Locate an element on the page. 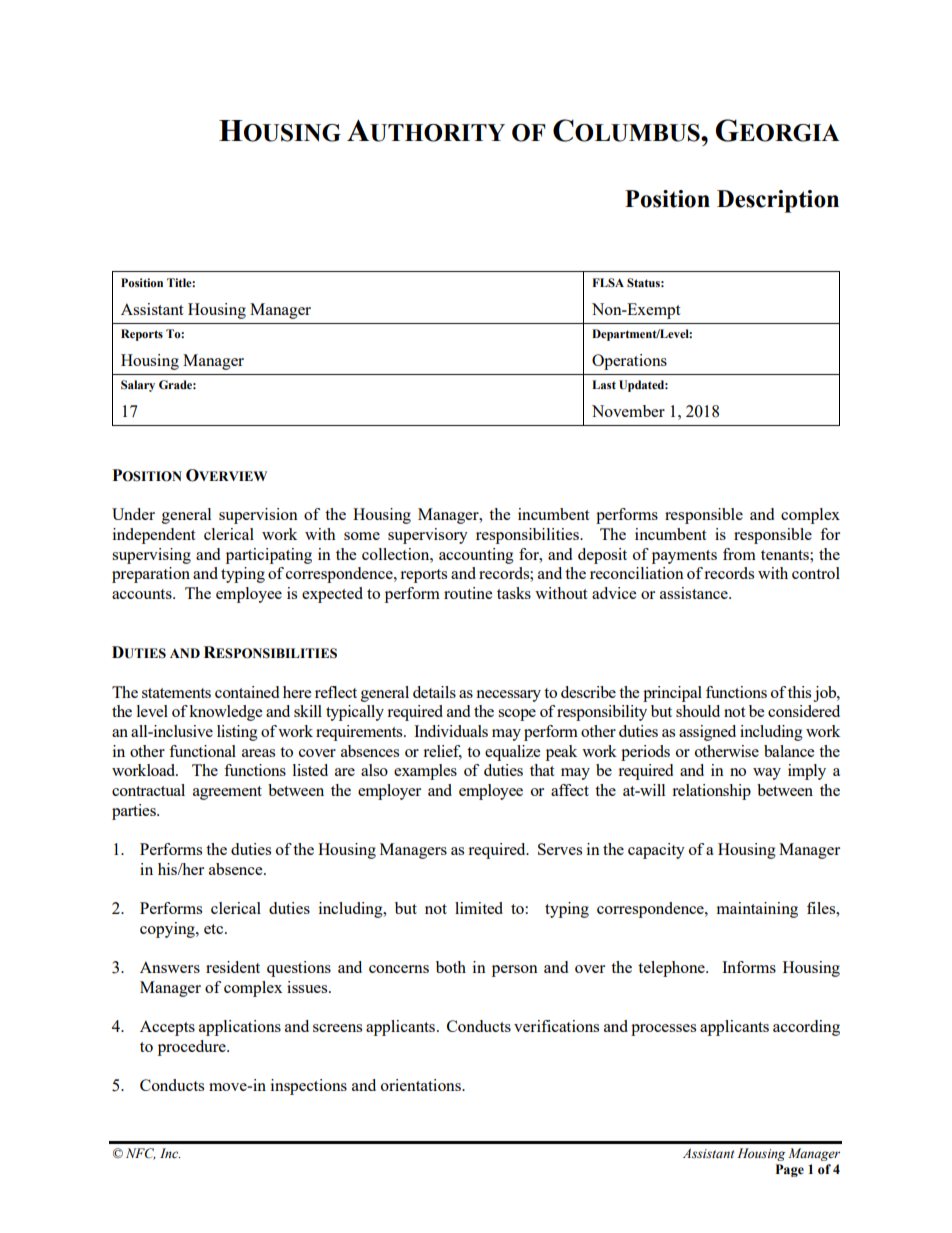 Image resolution: width=952 pixels, height=1233 pixels. resident is located at coordinates (233, 967).
